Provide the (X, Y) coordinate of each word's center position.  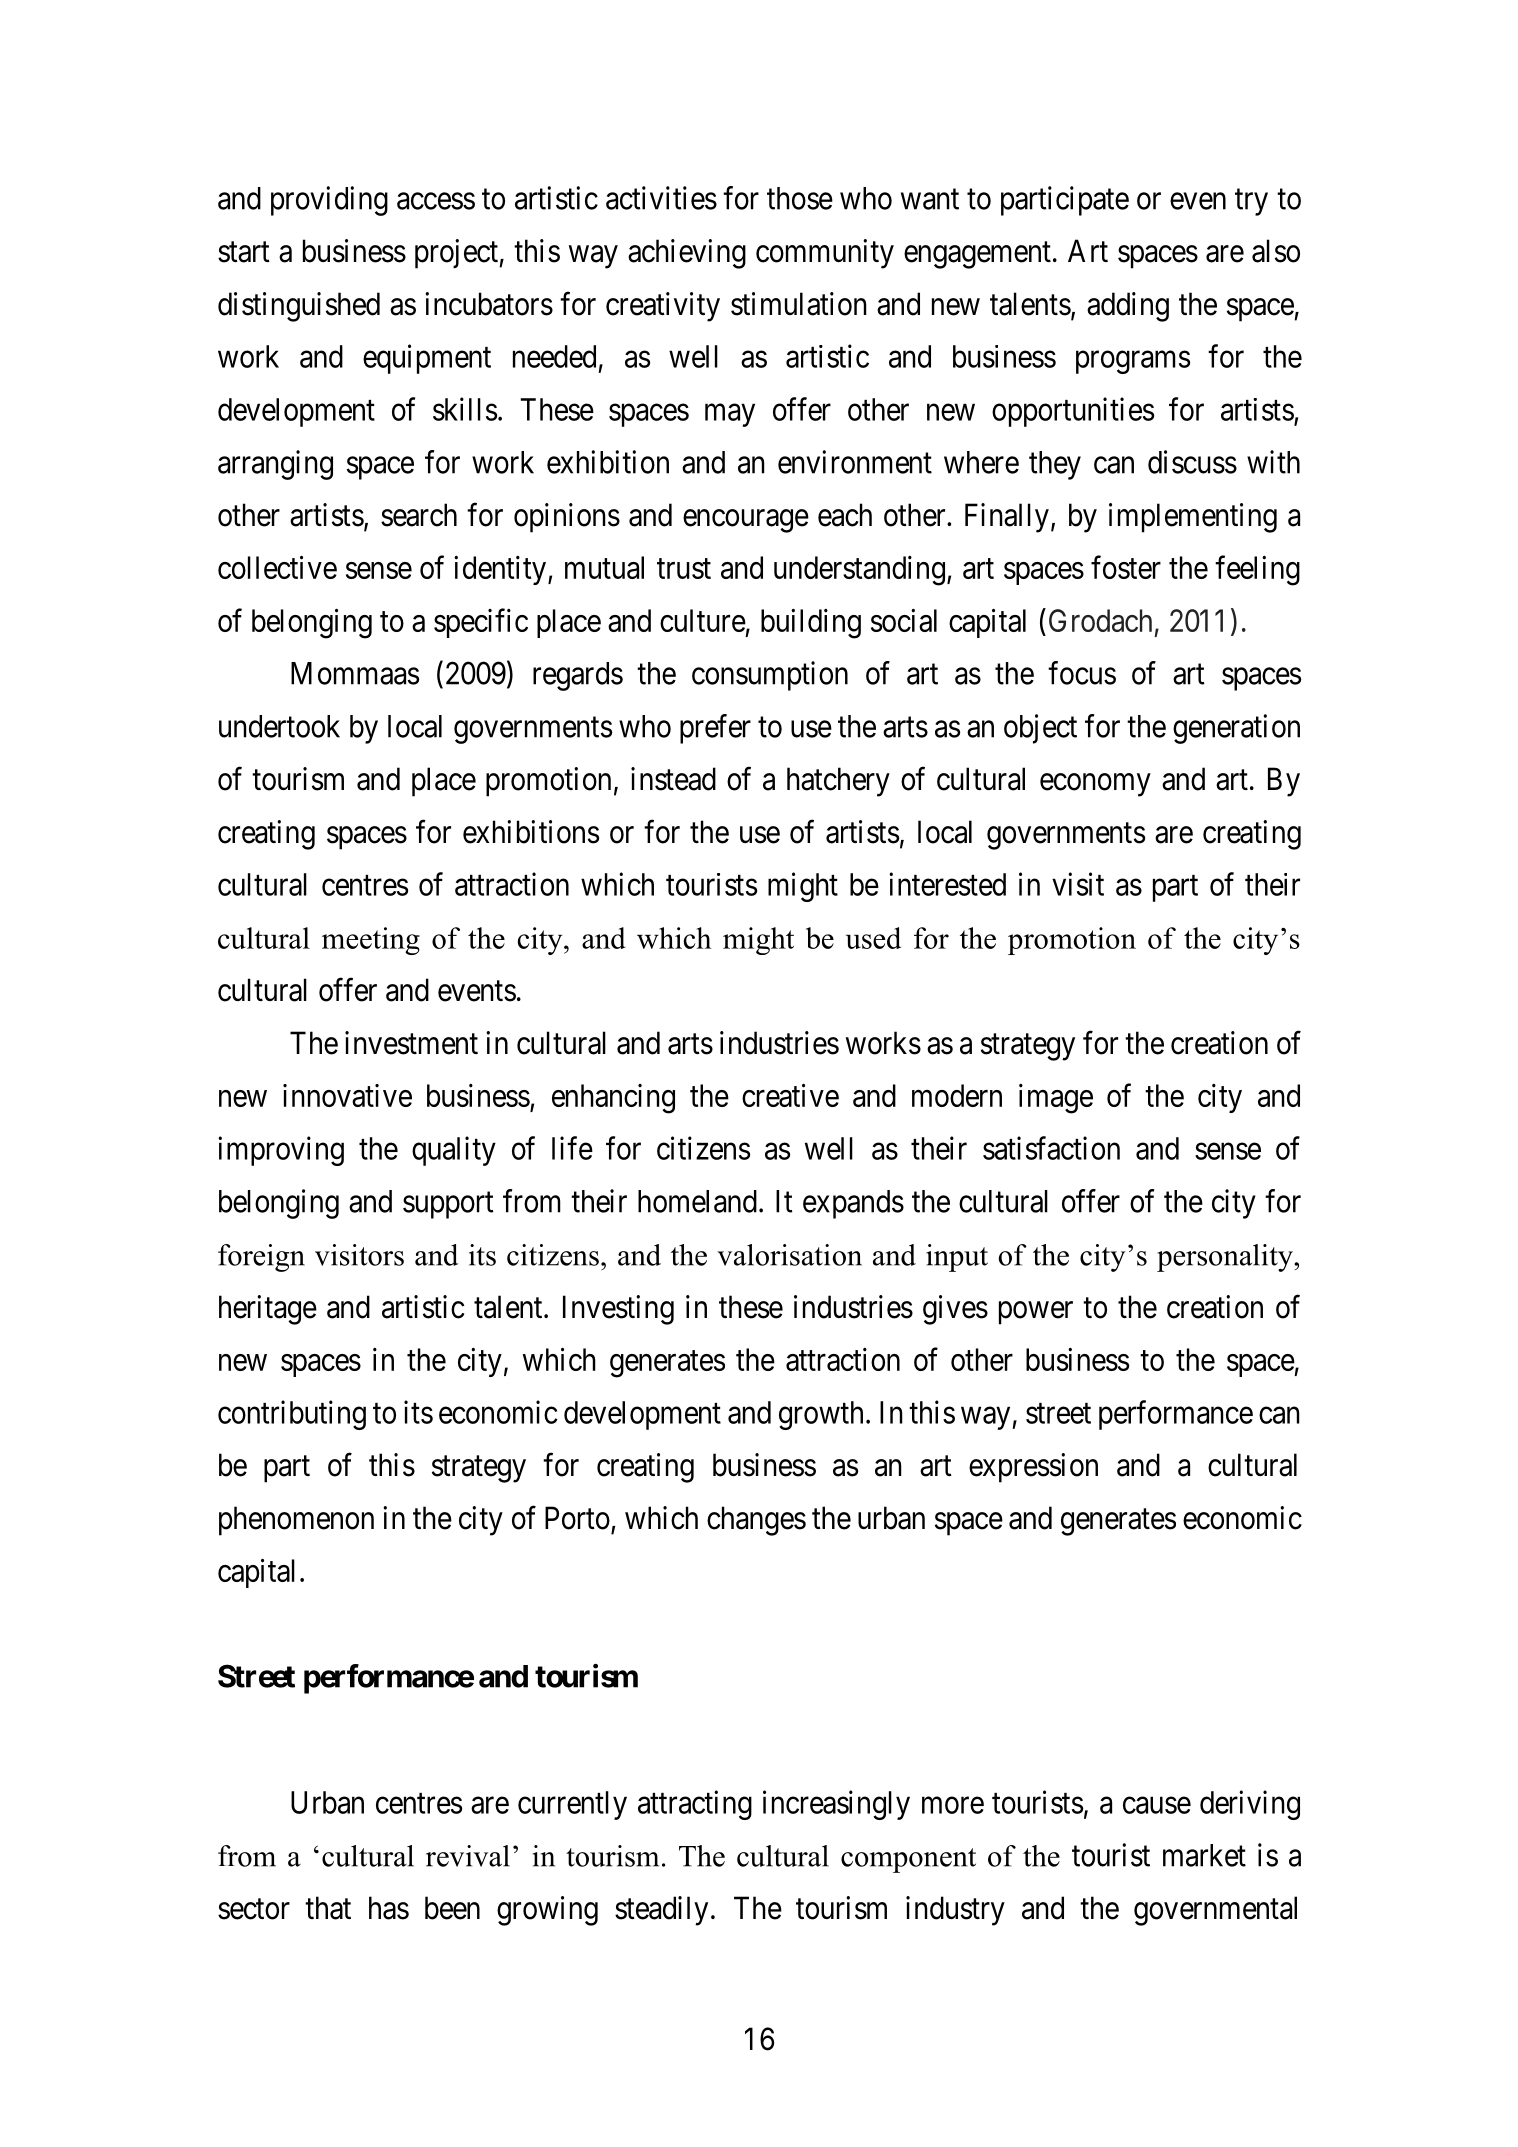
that (328, 1908)
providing (329, 201)
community (825, 254)
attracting (695, 1805)
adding (1128, 307)
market (1204, 1855)
